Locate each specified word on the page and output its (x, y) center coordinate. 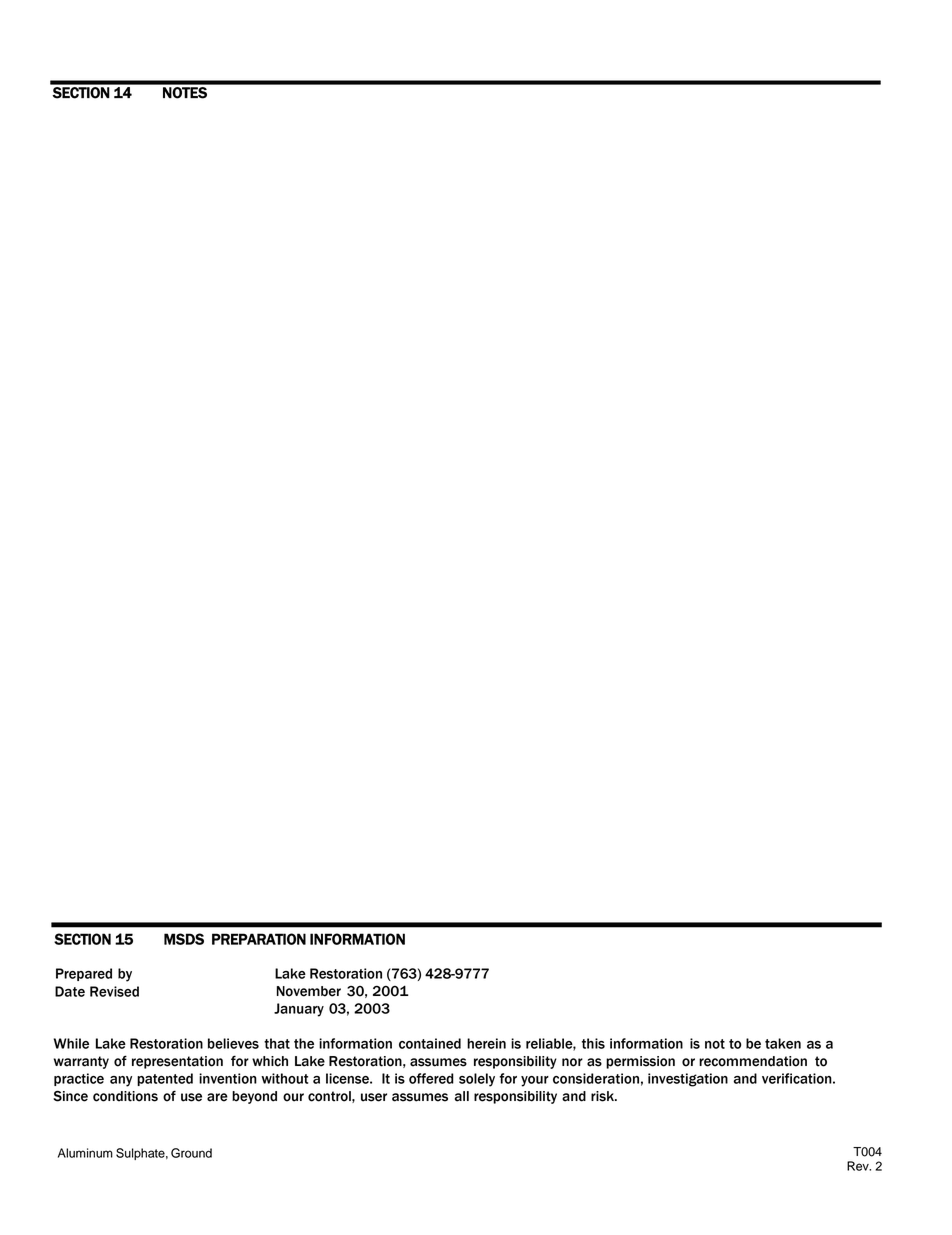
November (309, 991)
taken (783, 1043)
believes (233, 1043)
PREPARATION (259, 939)
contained (430, 1043)
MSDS (184, 939)
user (374, 1097)
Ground (191, 1153)
